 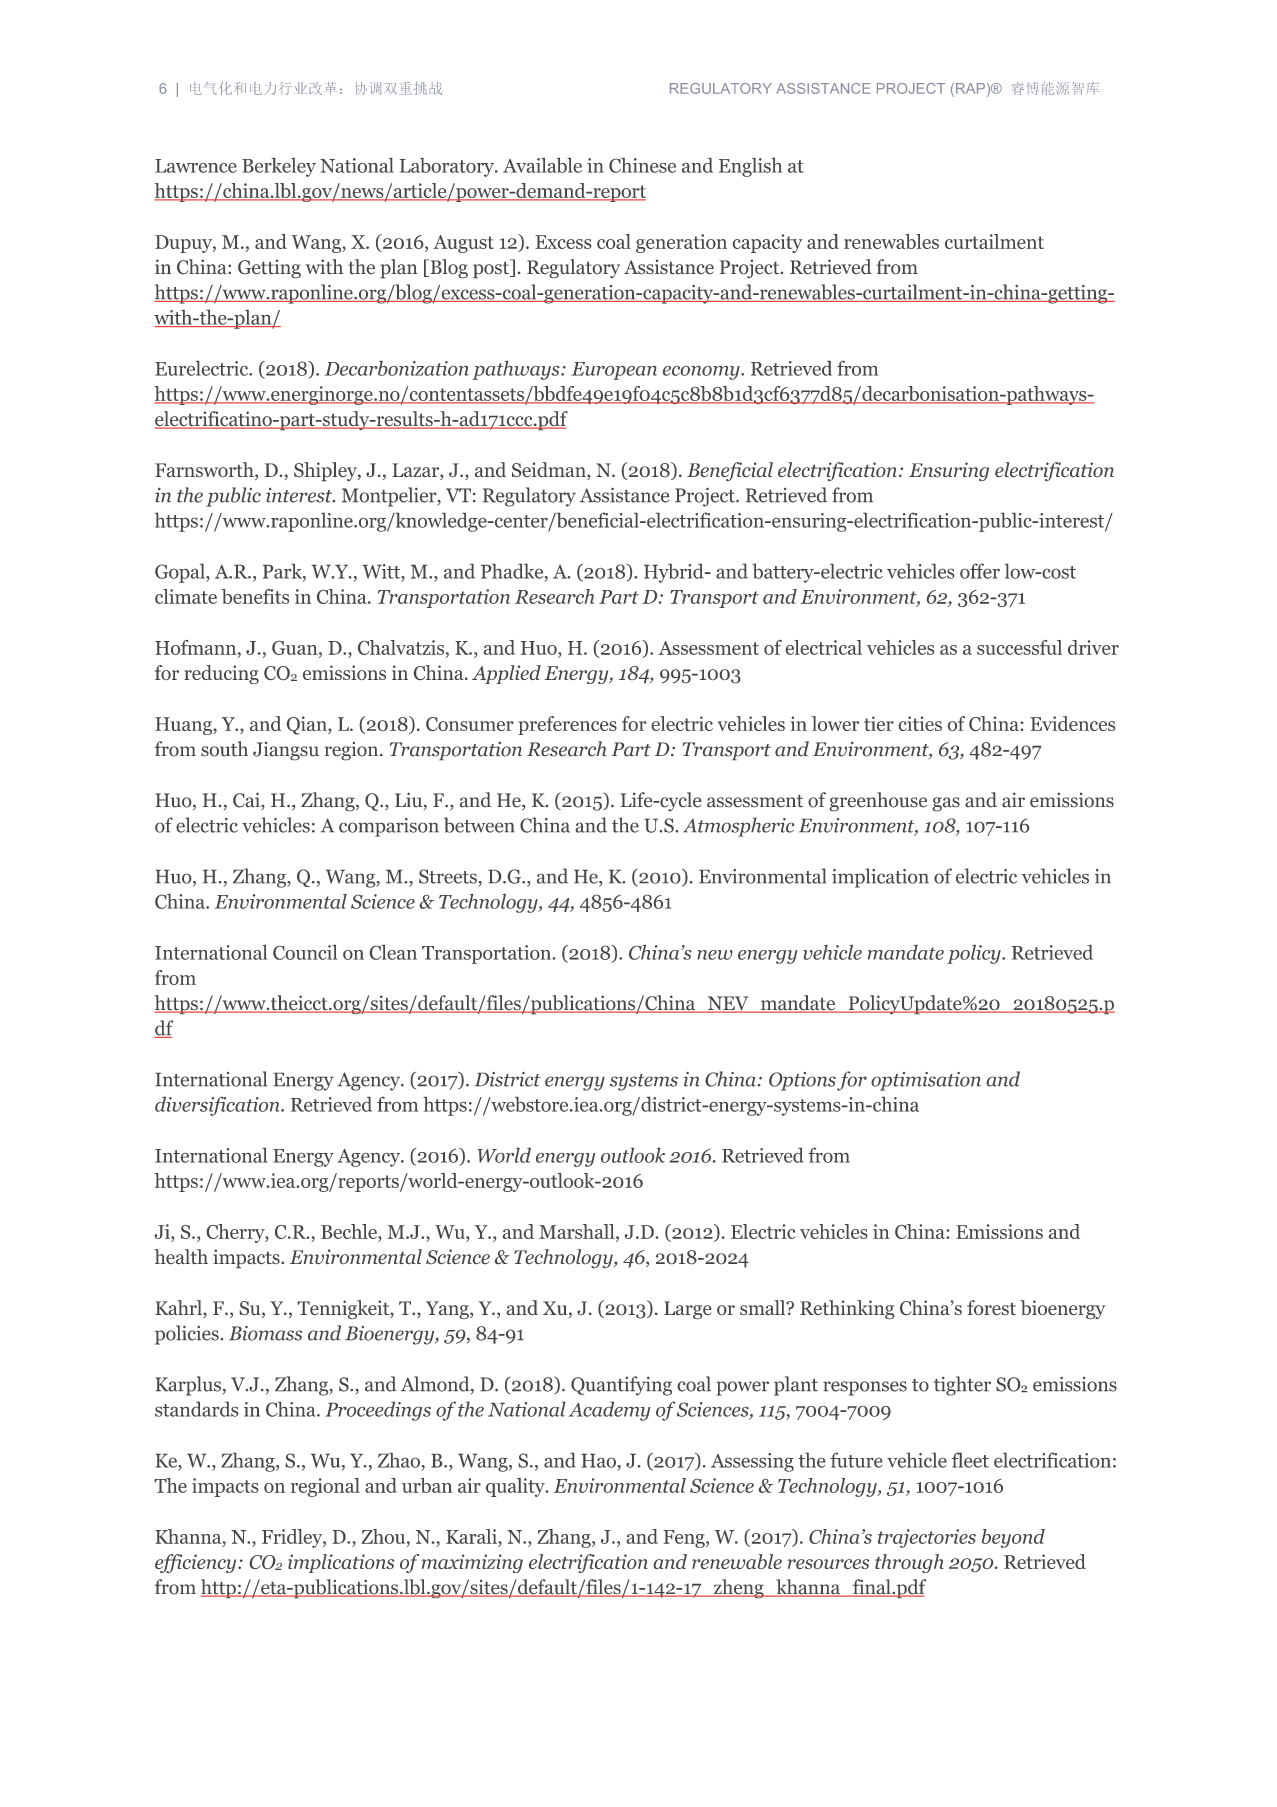 What do you see at coordinates (750, 167) in the screenshot?
I see `English` at bounding box center [750, 167].
